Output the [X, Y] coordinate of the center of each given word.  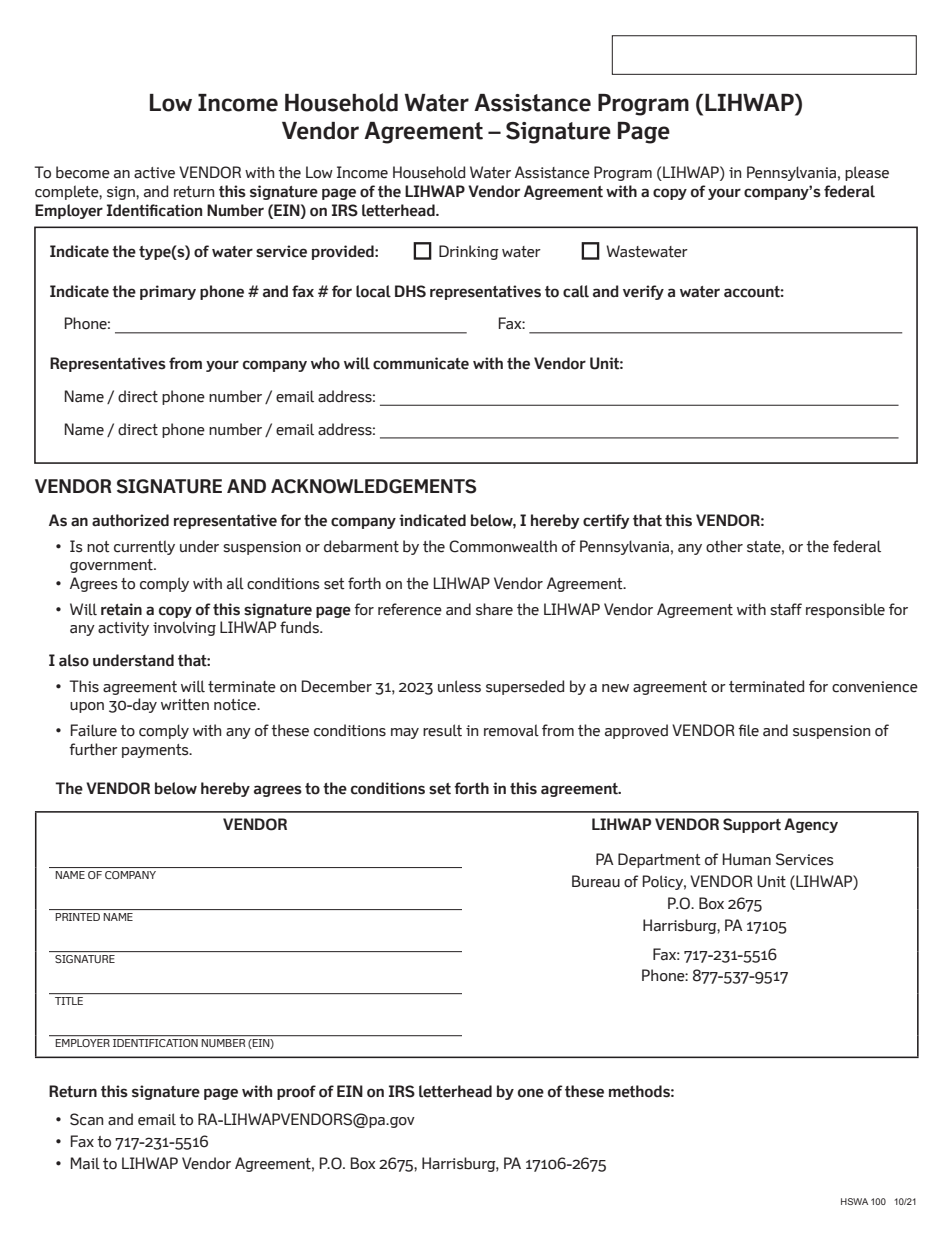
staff [786, 609]
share [494, 609]
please [867, 173]
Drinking [469, 252]
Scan [86, 1119]
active [154, 173]
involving [184, 628]
